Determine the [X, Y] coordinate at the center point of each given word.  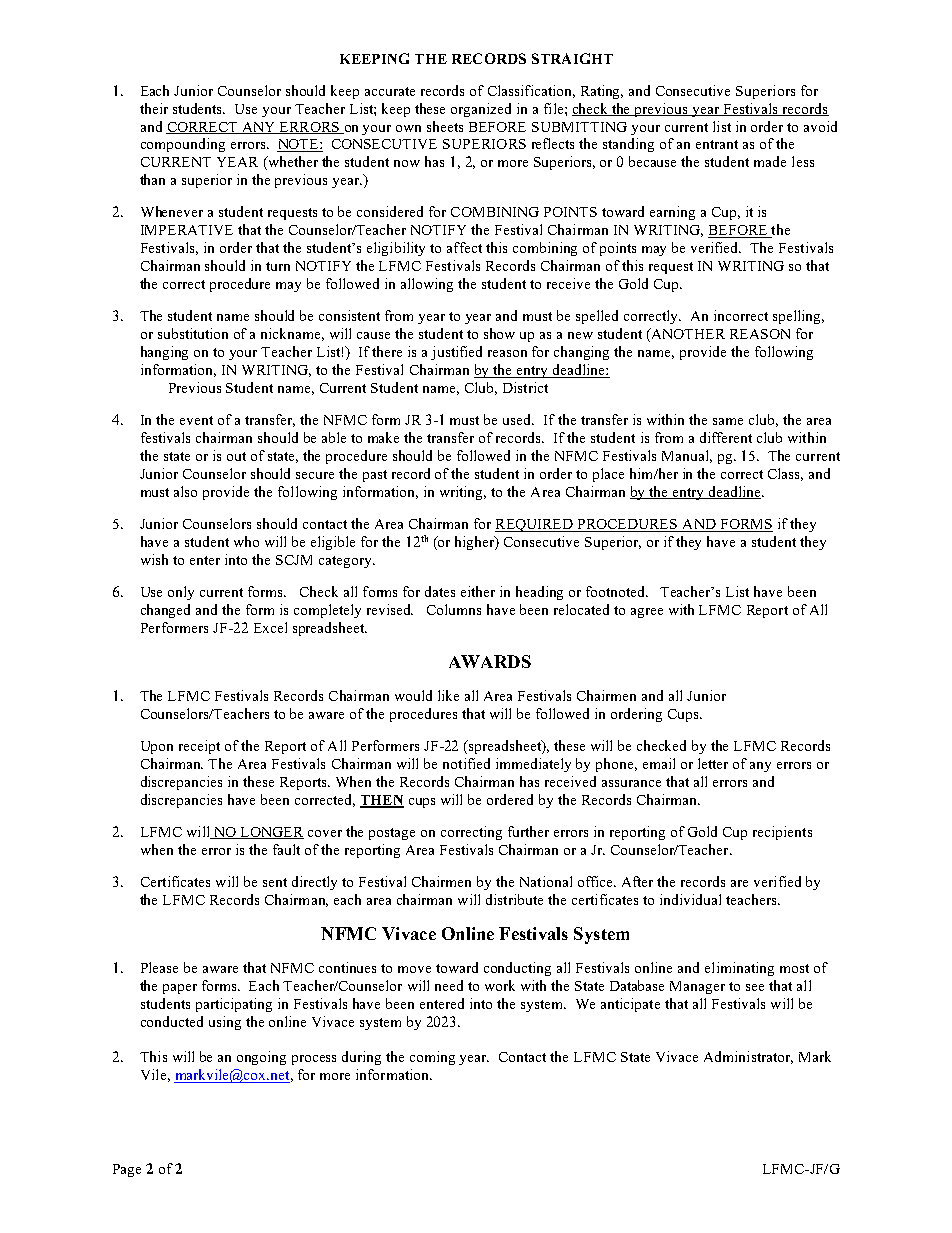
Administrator [748, 1057]
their [154, 108]
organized [481, 110]
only [181, 593]
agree [647, 613]
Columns [454, 609]
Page [127, 1170]
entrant [717, 144]
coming [432, 1058]
